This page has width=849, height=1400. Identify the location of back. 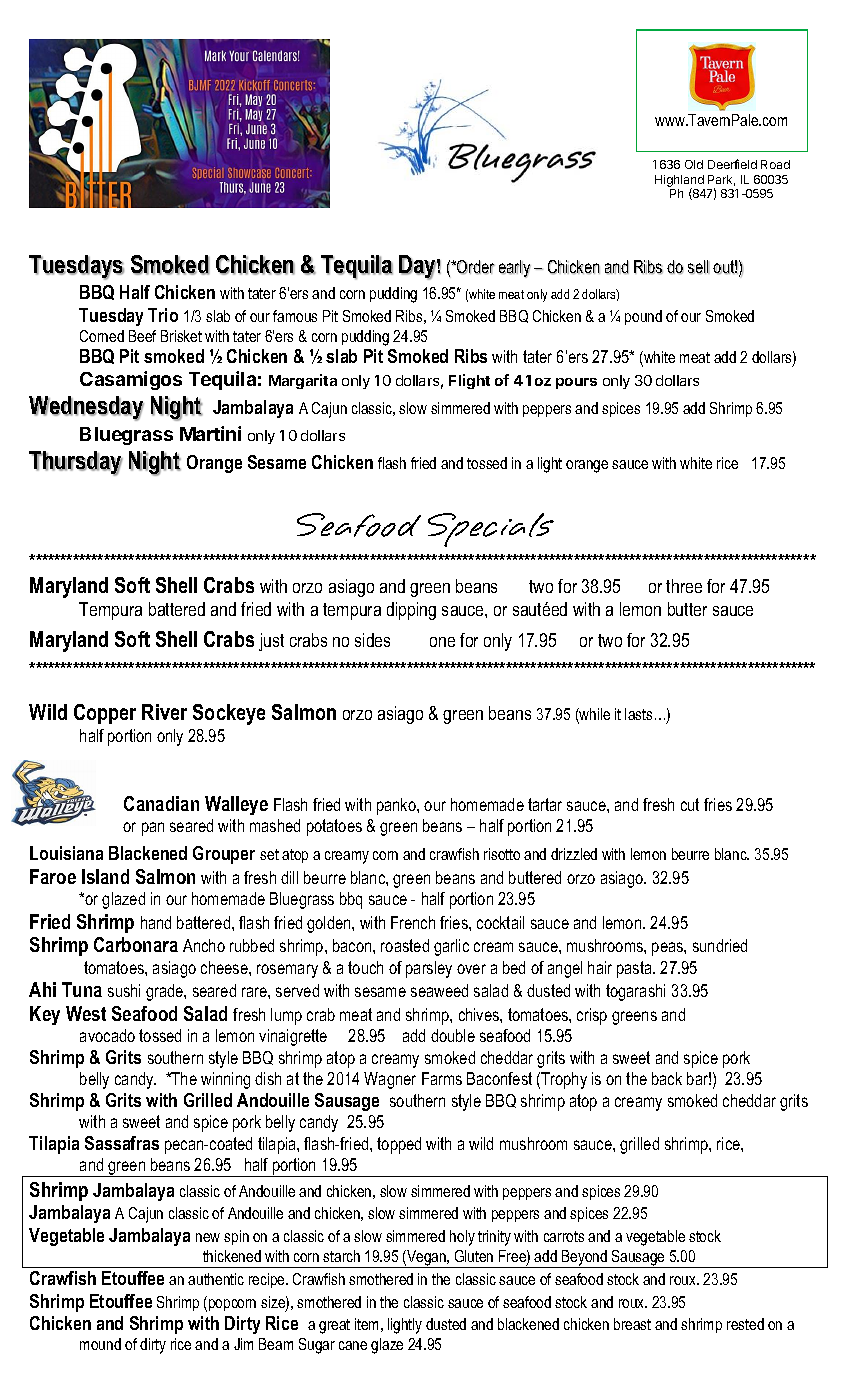
(667, 1078).
